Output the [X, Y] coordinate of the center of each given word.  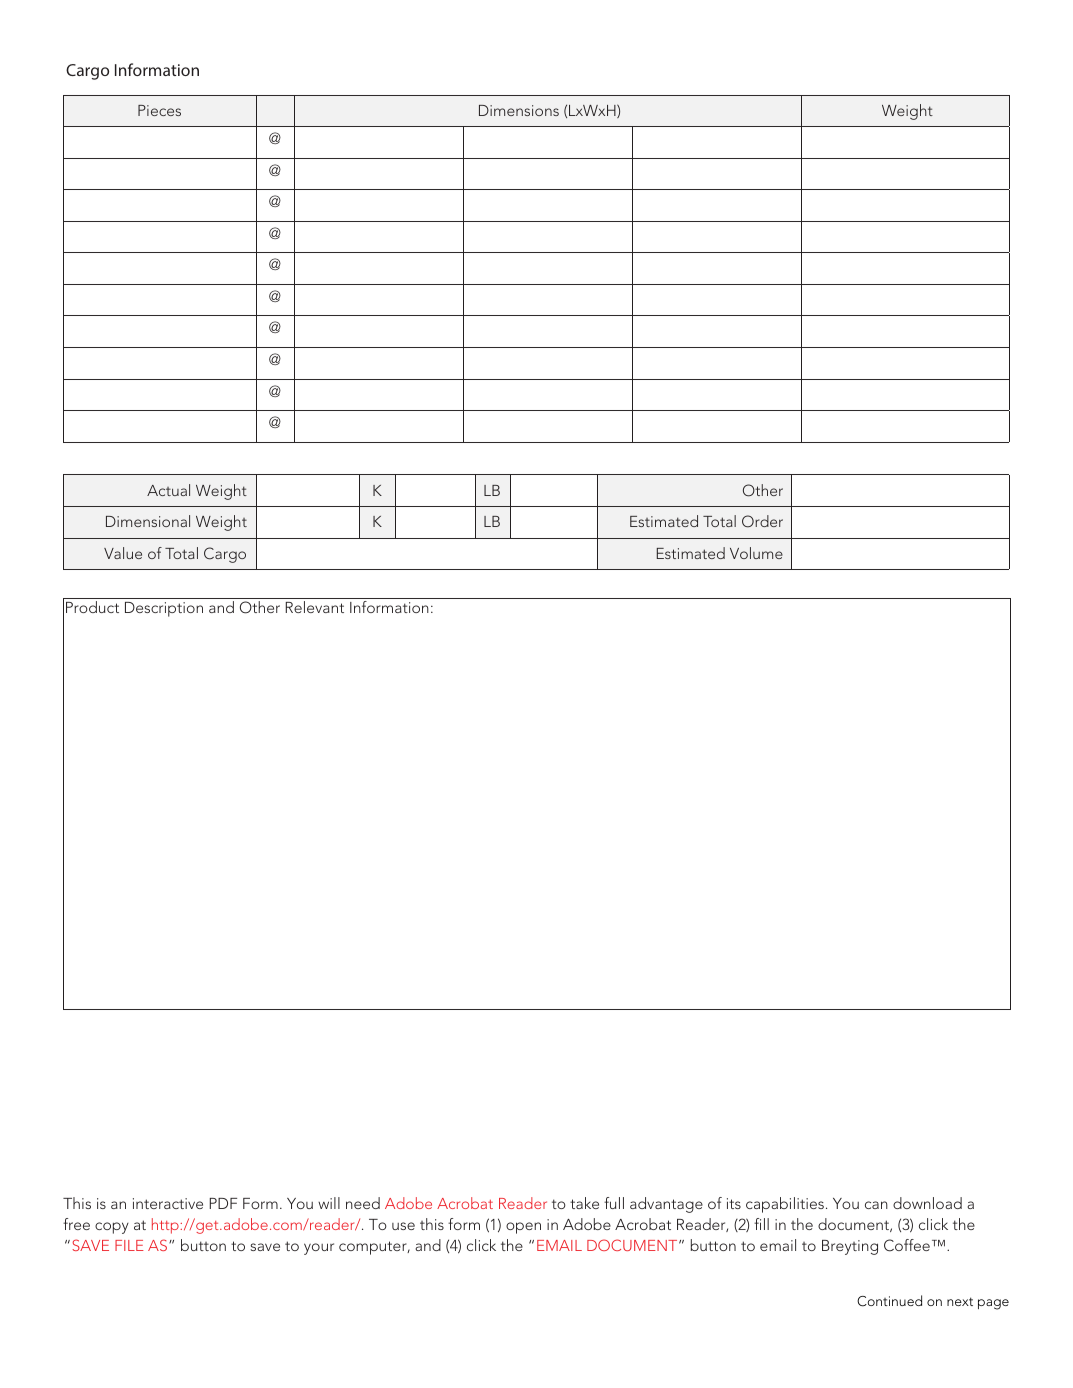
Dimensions [519, 110]
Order [762, 521]
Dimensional [148, 521]
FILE [129, 1245]
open [523, 1228]
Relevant [314, 607]
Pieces [159, 110]
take [584, 1203]
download [927, 1203]
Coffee [907, 1245]
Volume [756, 553]
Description [164, 609]
